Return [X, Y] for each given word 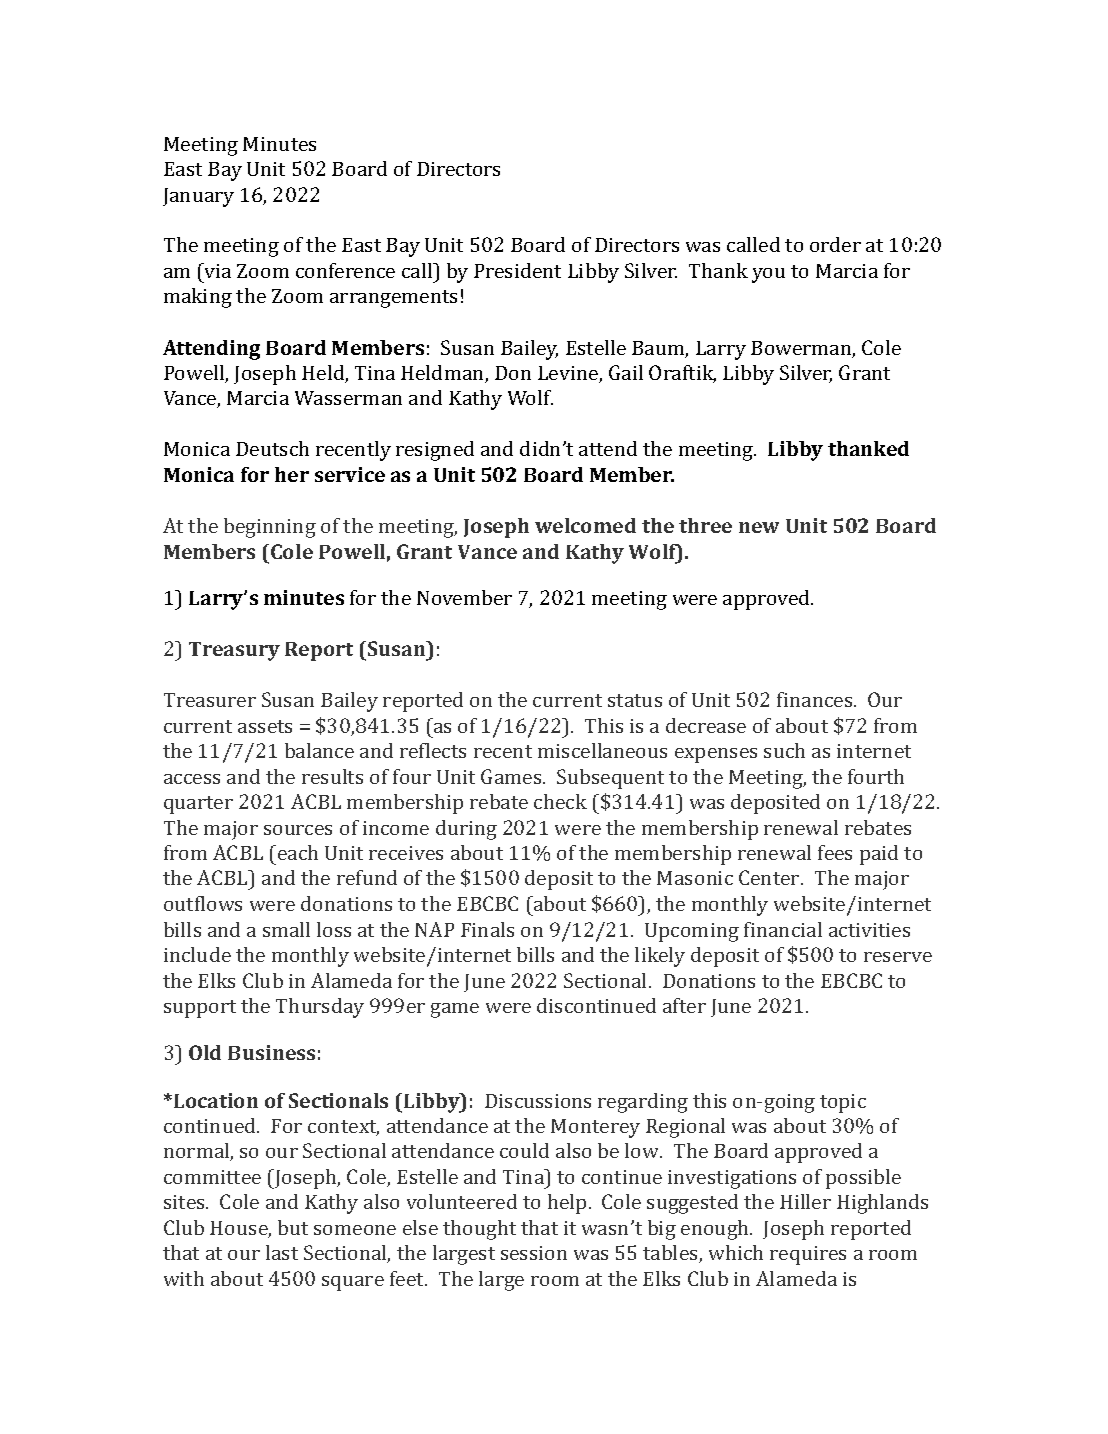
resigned [435, 451]
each [298, 852]
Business [271, 1052]
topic [843, 1103]
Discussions [538, 1101]
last [282, 1252]
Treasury [234, 651]
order [835, 244]
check [560, 801]
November [464, 597]
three [705, 525]
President [517, 270]
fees [835, 852]
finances [816, 699]
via [216, 270]
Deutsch [272, 448]
